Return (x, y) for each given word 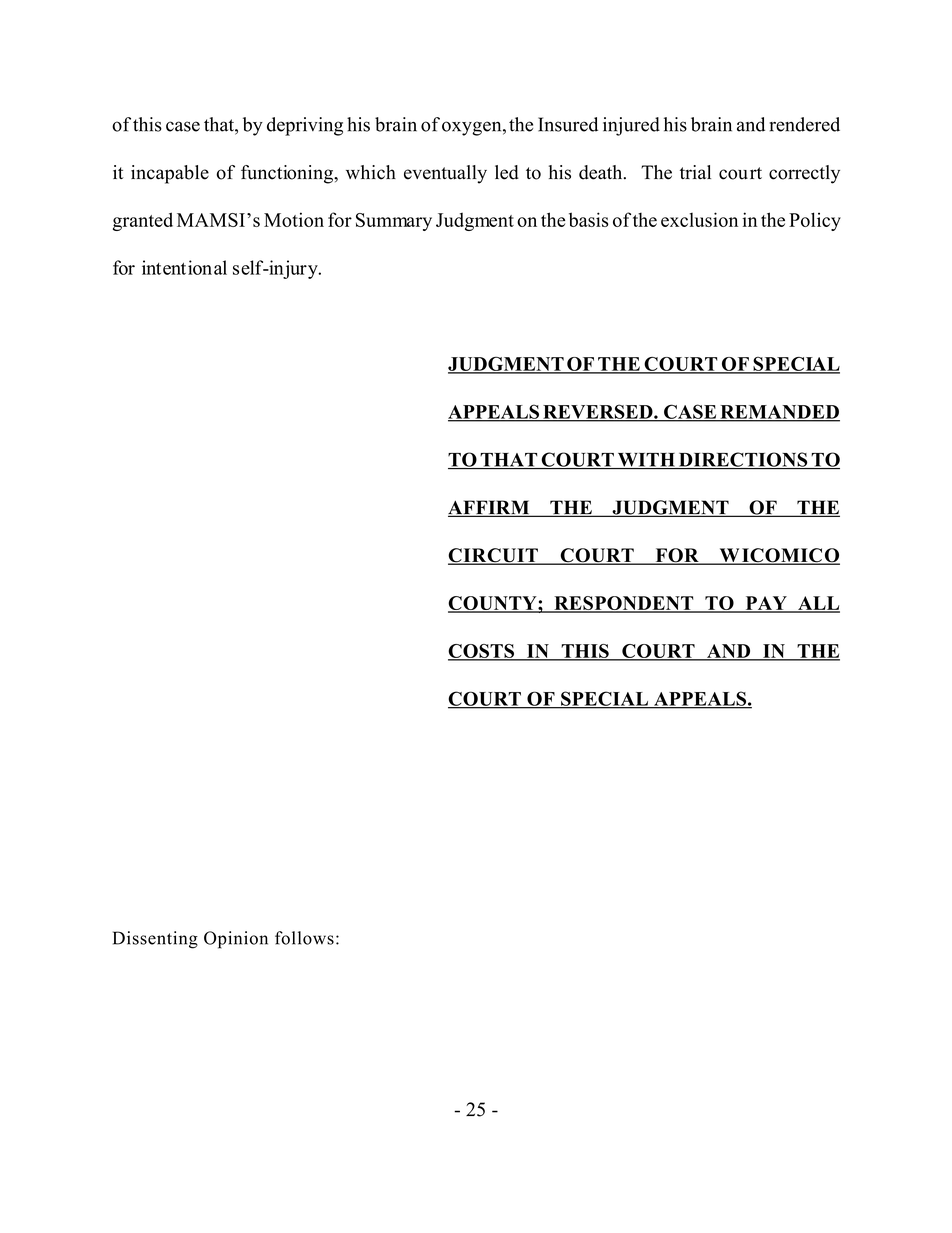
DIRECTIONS (743, 460)
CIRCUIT (494, 556)
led (507, 172)
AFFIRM (490, 508)
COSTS (482, 652)
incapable (170, 174)
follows (304, 938)
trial (695, 172)
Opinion (236, 940)
